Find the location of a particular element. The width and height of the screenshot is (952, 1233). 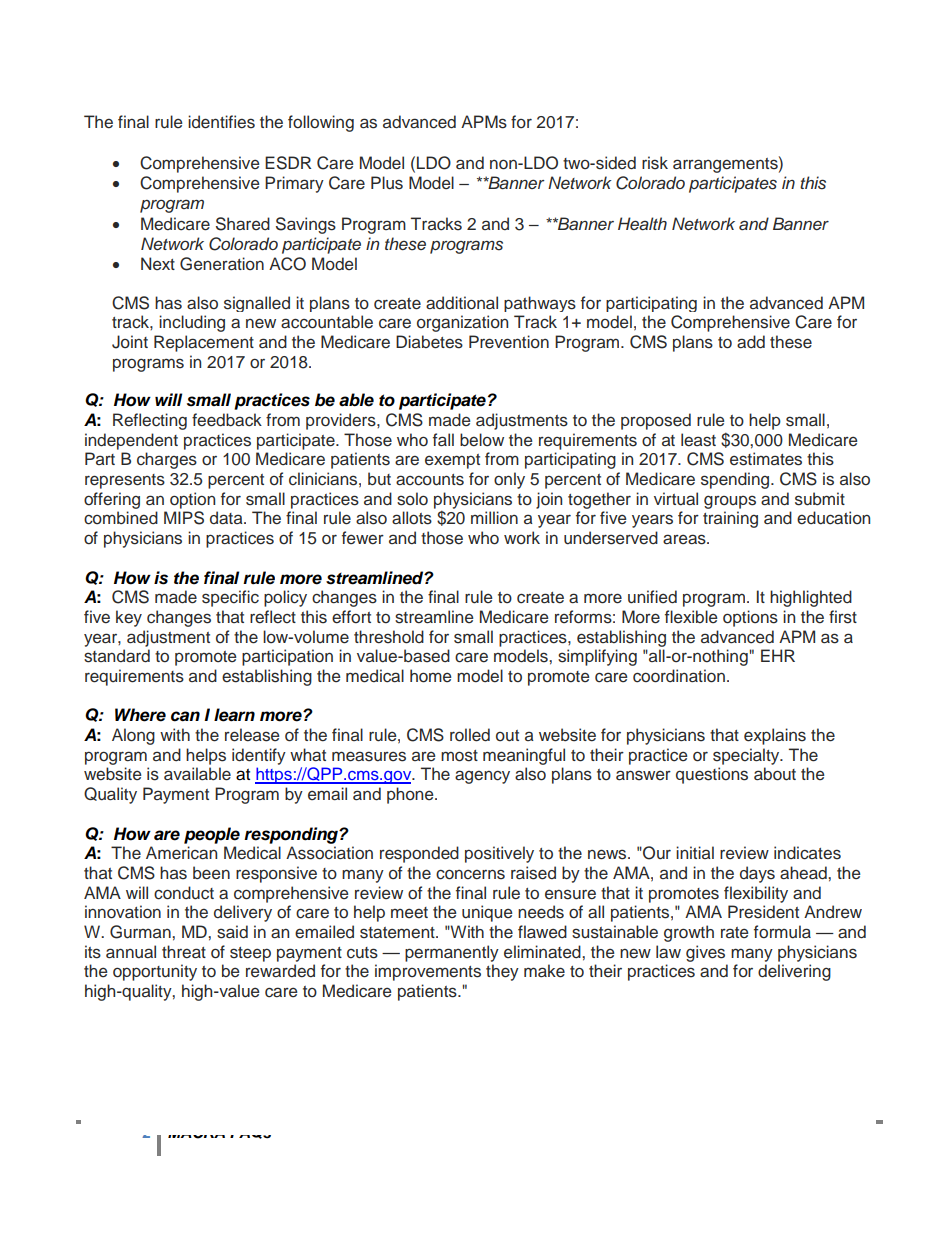

identifies is located at coordinates (221, 122).
